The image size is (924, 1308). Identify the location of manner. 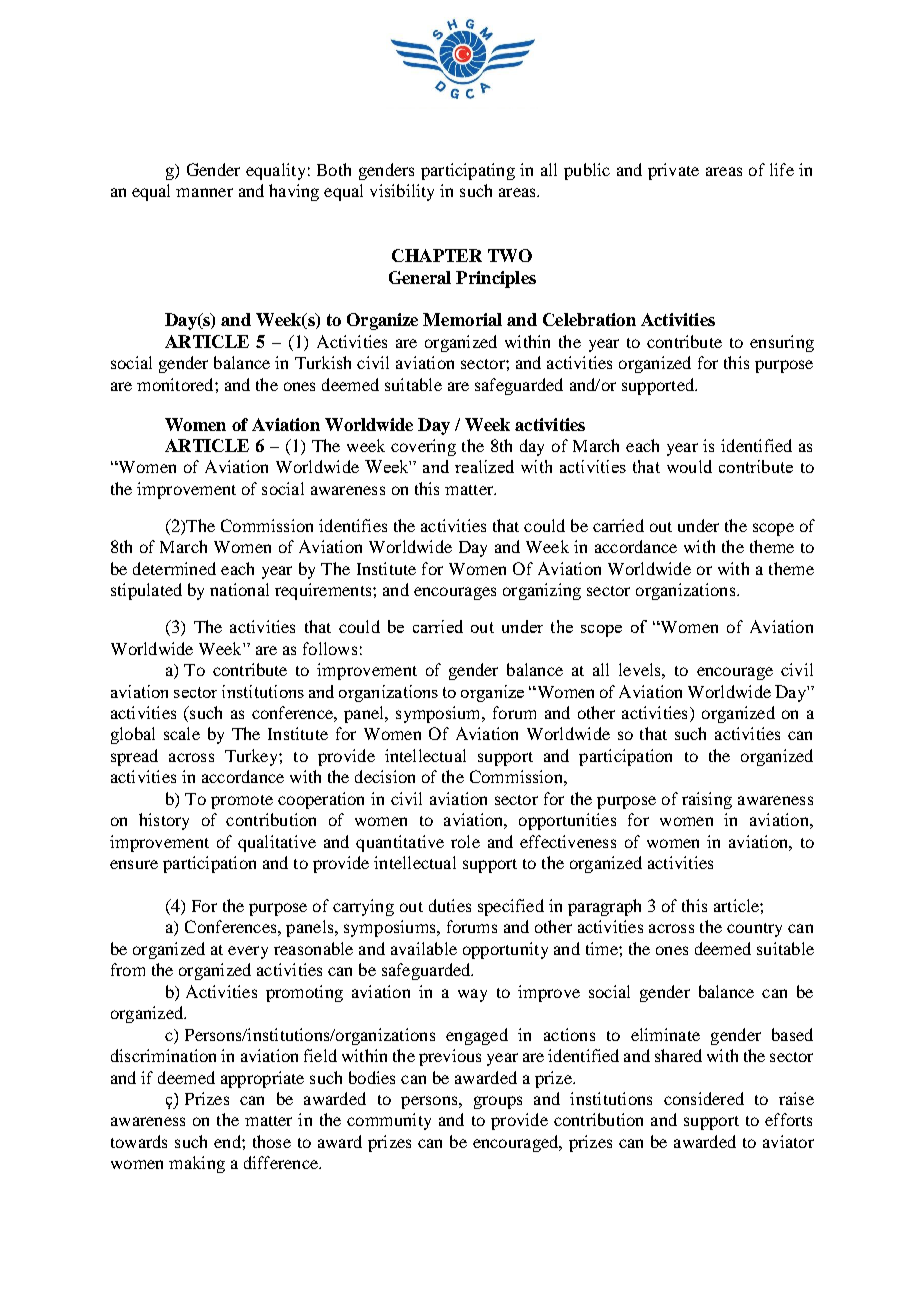
(204, 192).
